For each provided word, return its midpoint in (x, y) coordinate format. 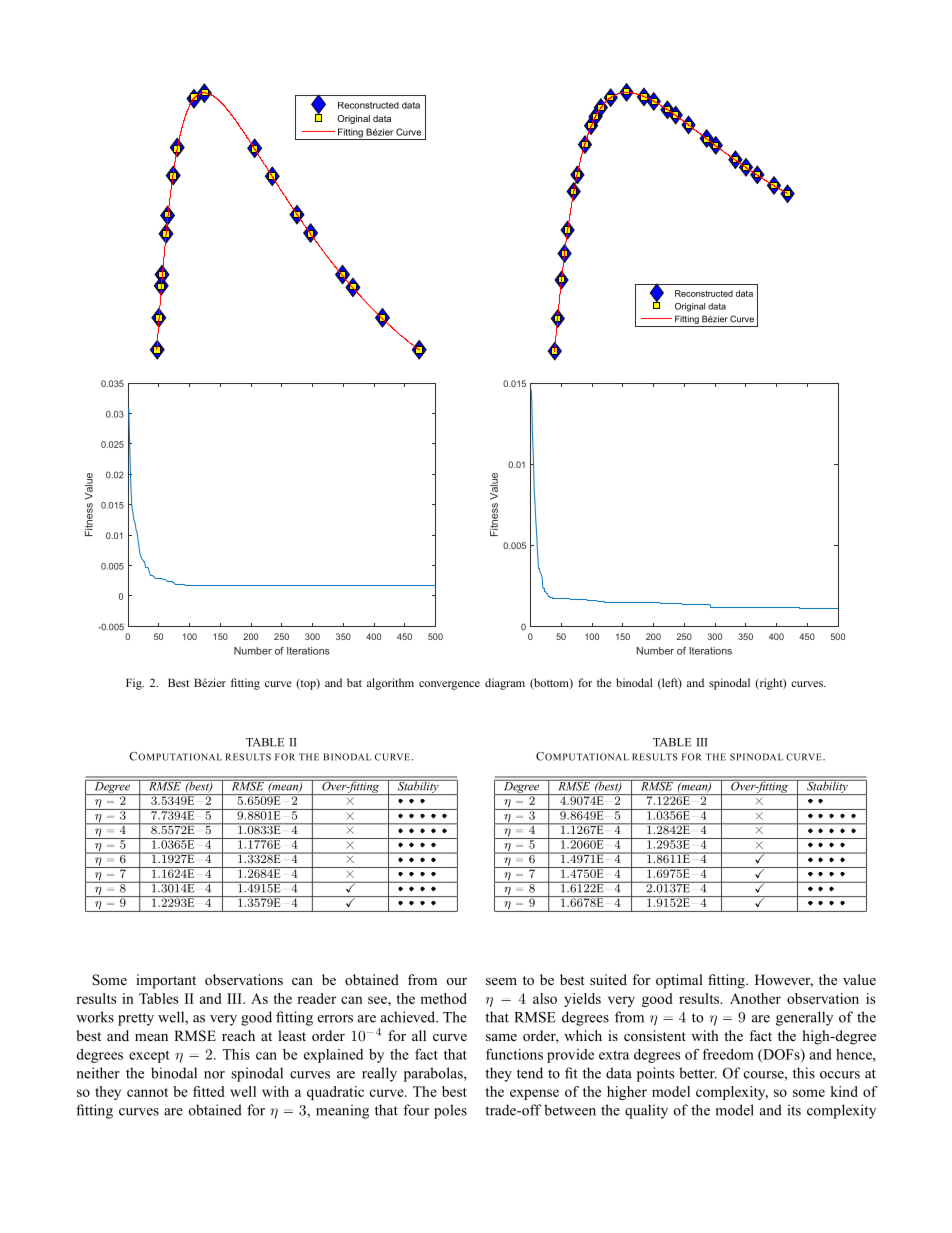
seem (501, 981)
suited (608, 979)
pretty (136, 1019)
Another (755, 998)
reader (316, 998)
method (443, 998)
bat (354, 682)
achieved (409, 1017)
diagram (505, 684)
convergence (449, 685)
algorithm (390, 684)
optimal (679, 981)
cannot (147, 1092)
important (166, 981)
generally (804, 1018)
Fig (135, 684)
